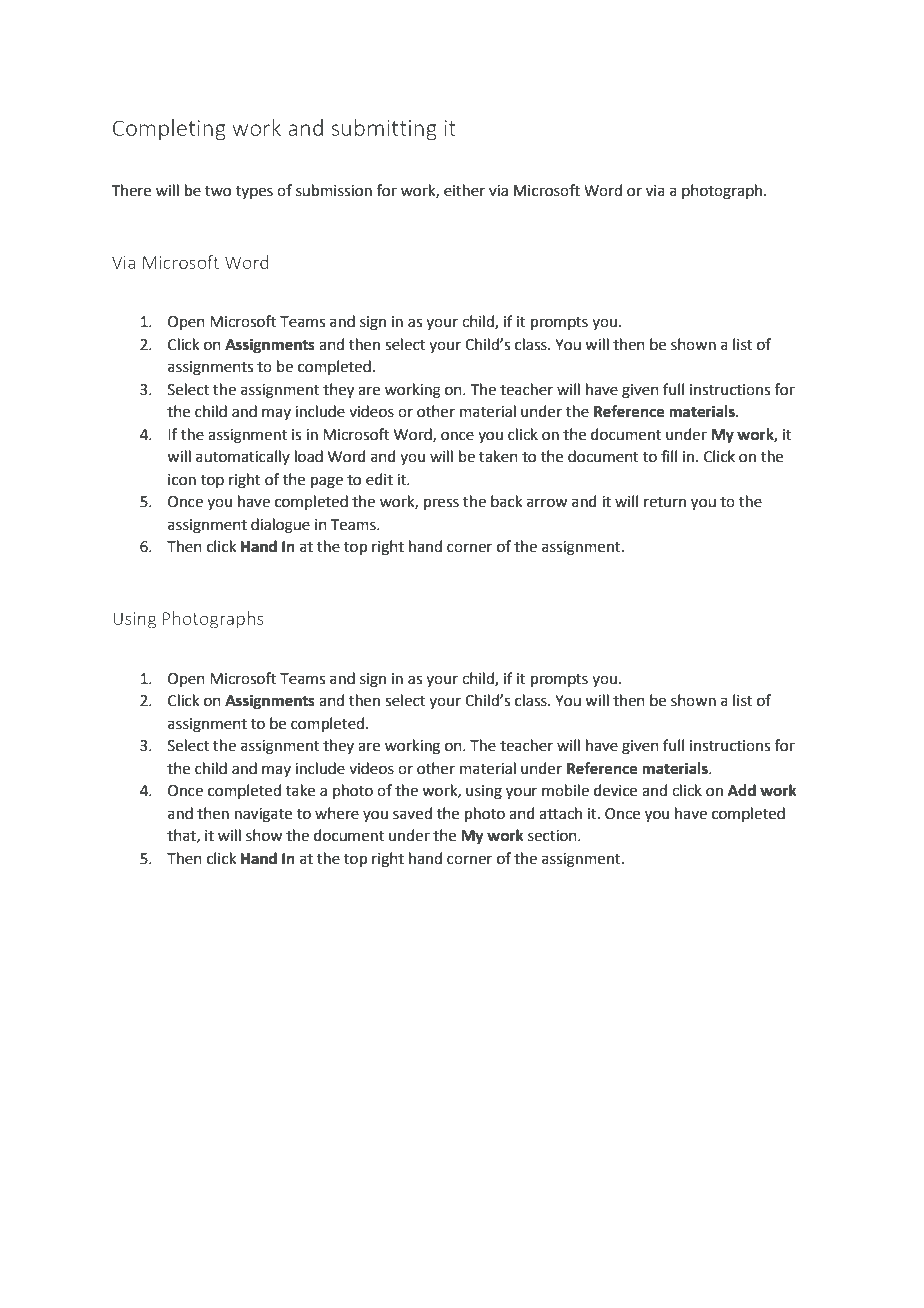 Image resolution: width=924 pixels, height=1308 pixels. Describe the element at coordinates (169, 129) in the page. I see `Completing` at that location.
